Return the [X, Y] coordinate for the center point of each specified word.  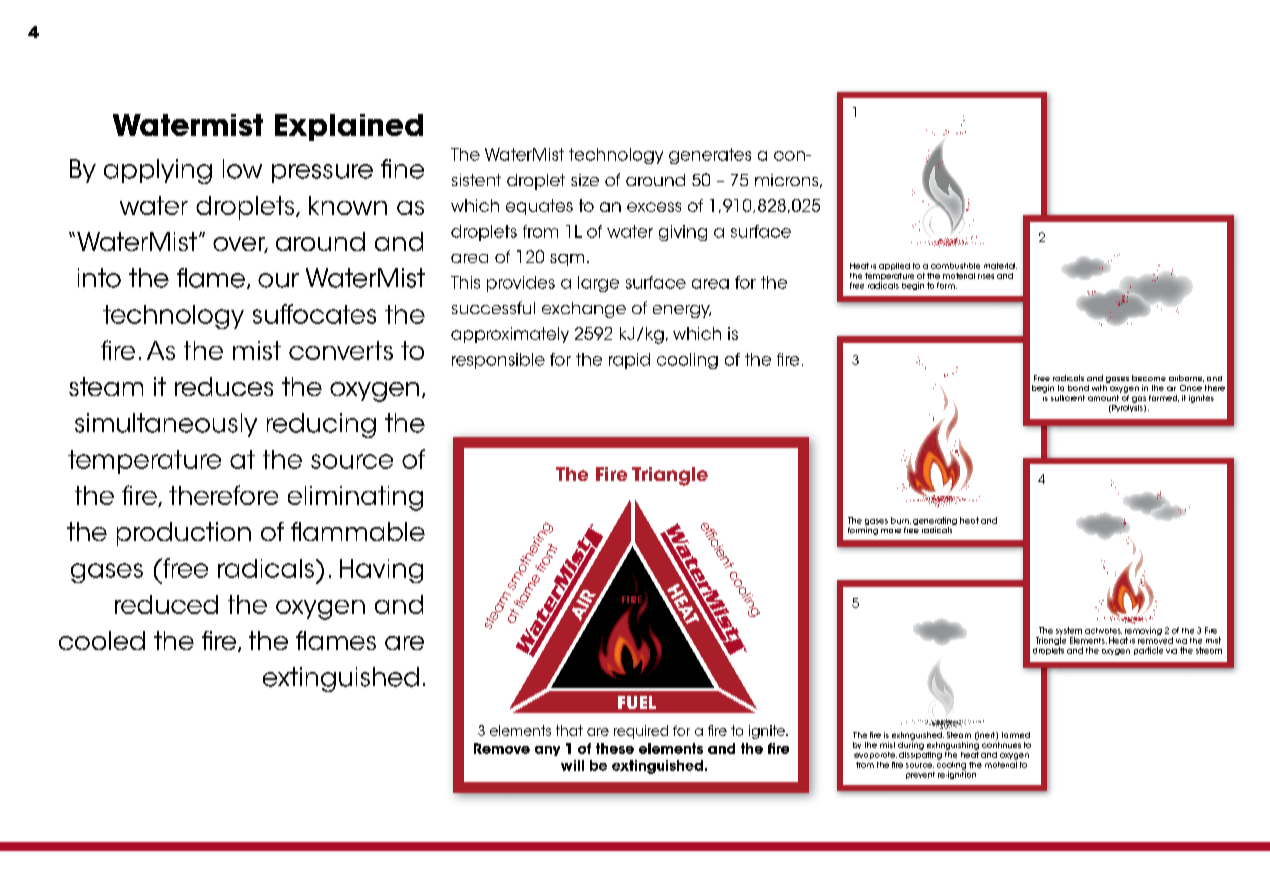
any [547, 751]
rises [986, 276]
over [240, 245]
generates [710, 156]
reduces [224, 386]
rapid [629, 361]
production [184, 534]
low [242, 169]
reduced [166, 604]
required [641, 732]
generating [935, 522]
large [598, 284]
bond [1078, 388]
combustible [955, 266]
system [1069, 632]
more [891, 531]
